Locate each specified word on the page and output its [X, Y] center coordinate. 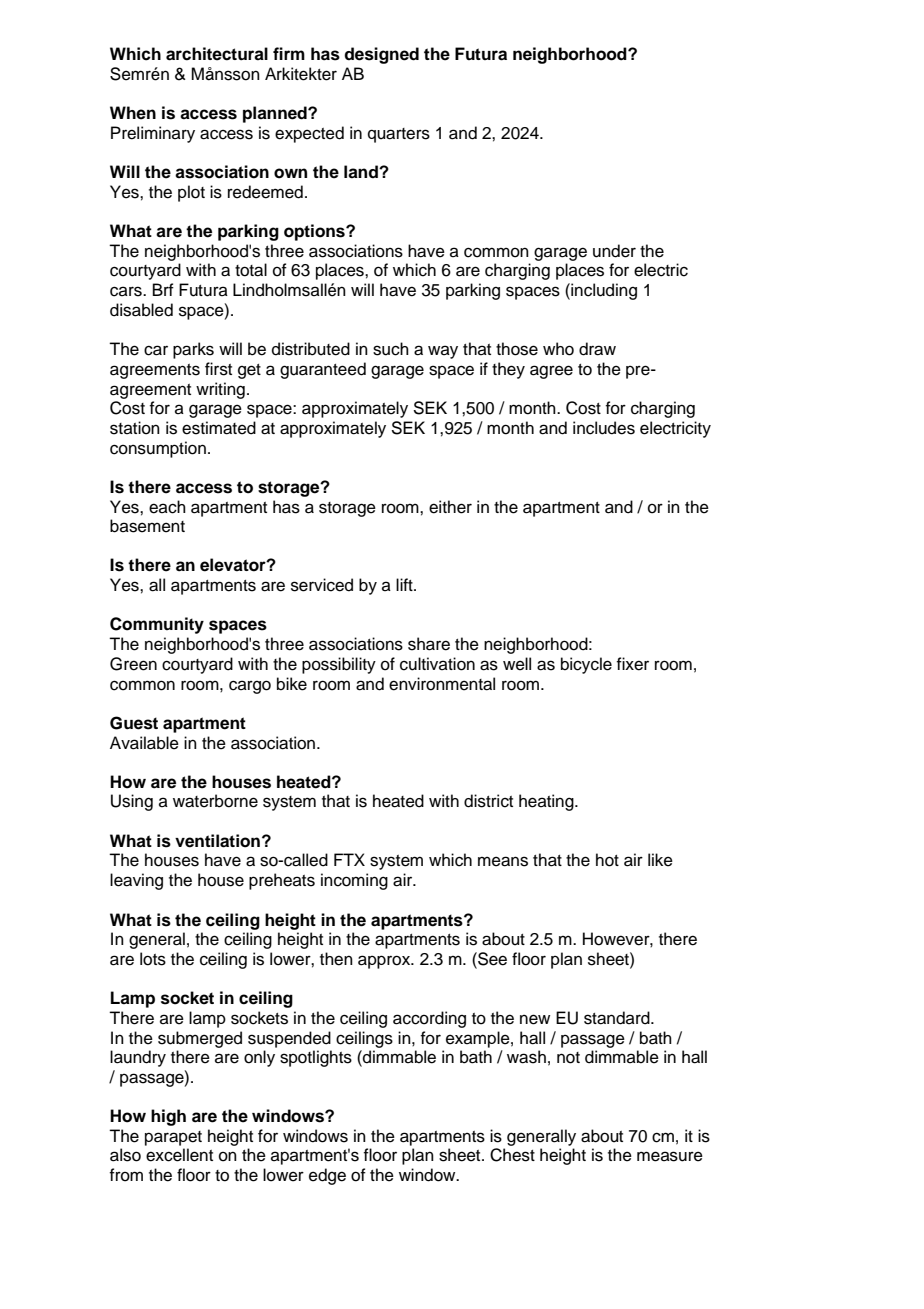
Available [144, 743]
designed [381, 55]
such [391, 349]
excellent [179, 1155]
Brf [163, 289]
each [167, 507]
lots [153, 959]
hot [607, 860]
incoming [354, 881]
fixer [632, 664]
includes [604, 428]
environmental [442, 684]
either [450, 507]
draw [597, 349]
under [614, 251]
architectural [217, 54]
